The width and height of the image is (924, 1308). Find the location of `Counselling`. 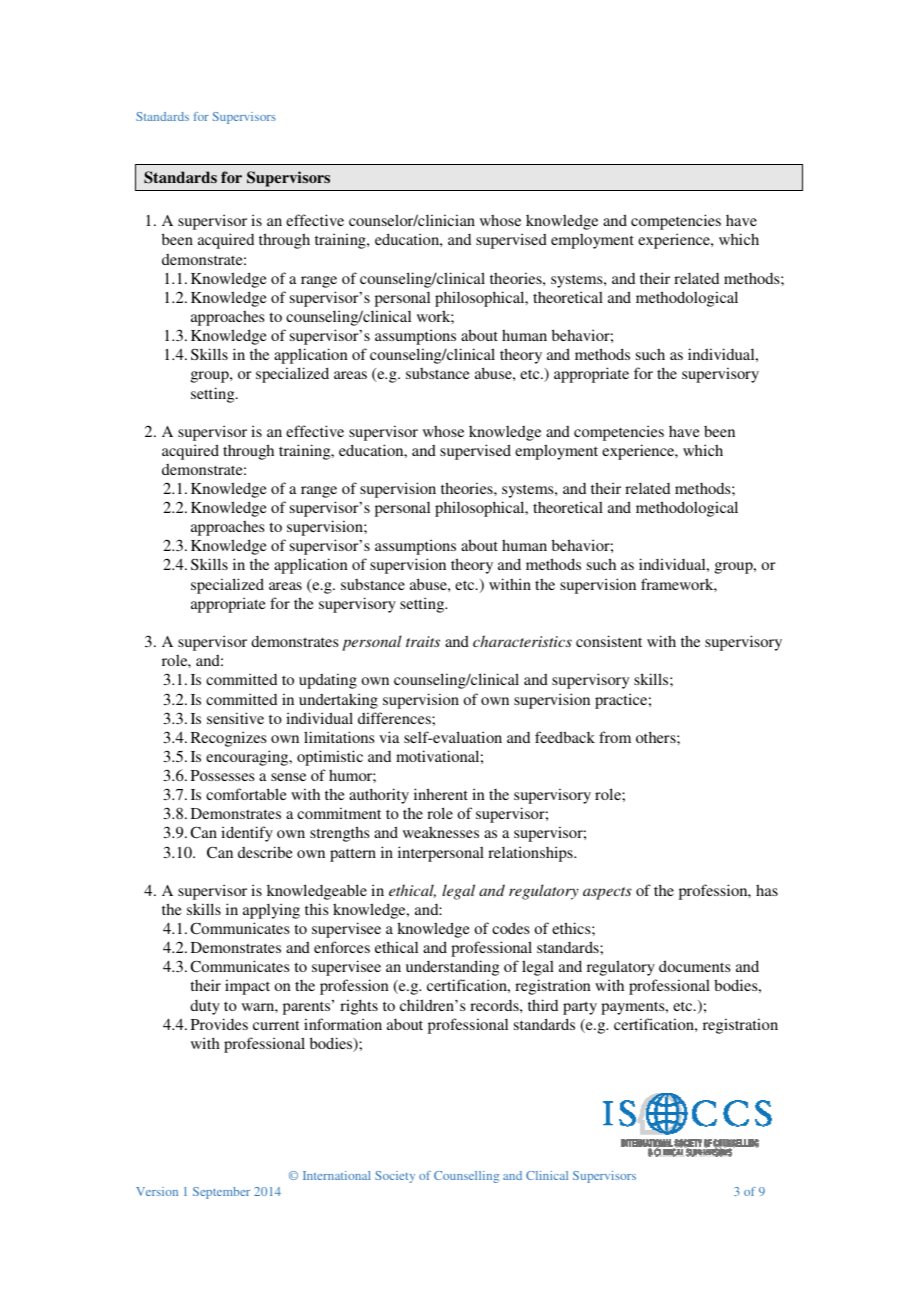

Counselling is located at coordinates (466, 1177).
